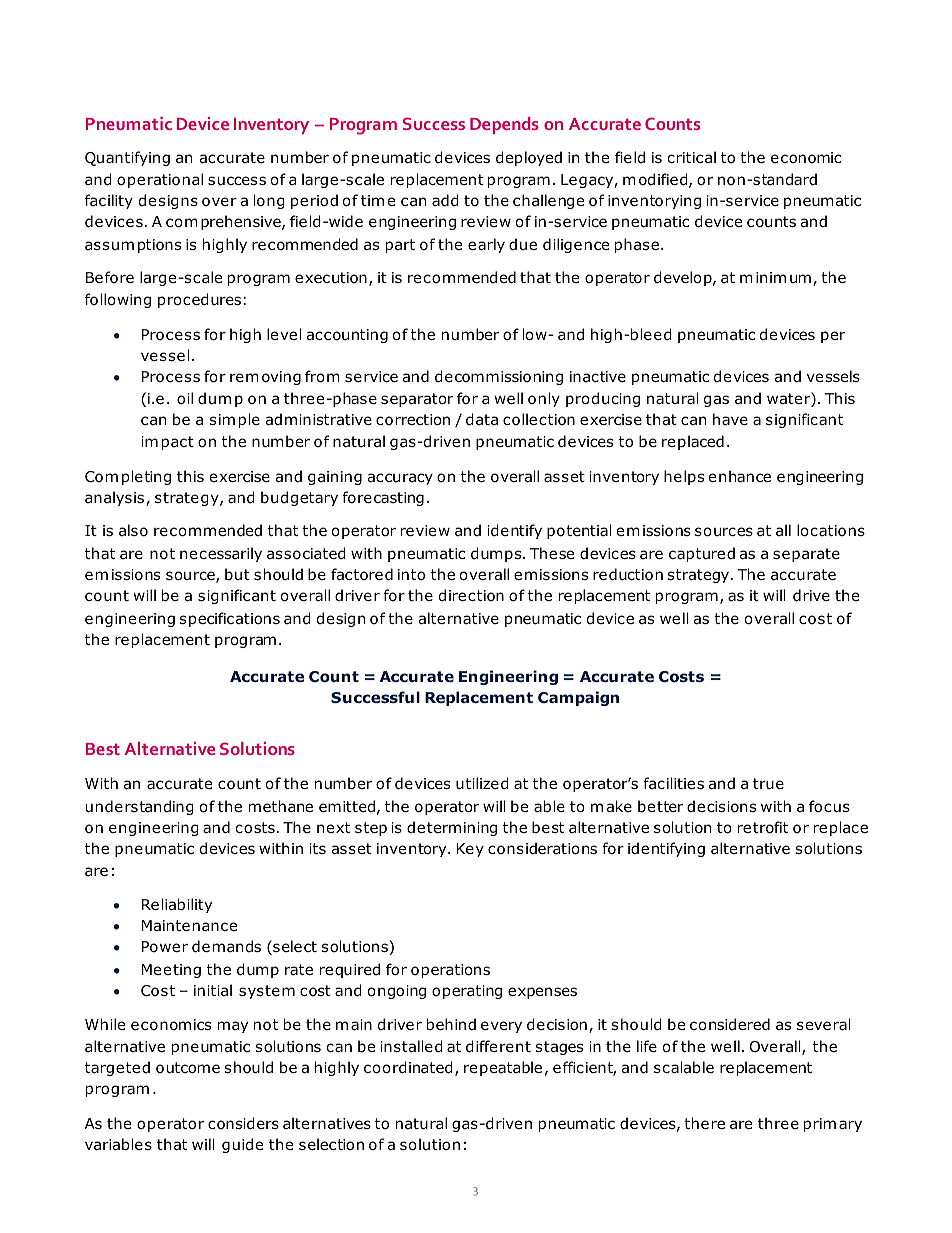 This screenshot has height=1233, width=952. Describe the element at coordinates (482, 783) in the screenshot. I see `utilized` at that location.
